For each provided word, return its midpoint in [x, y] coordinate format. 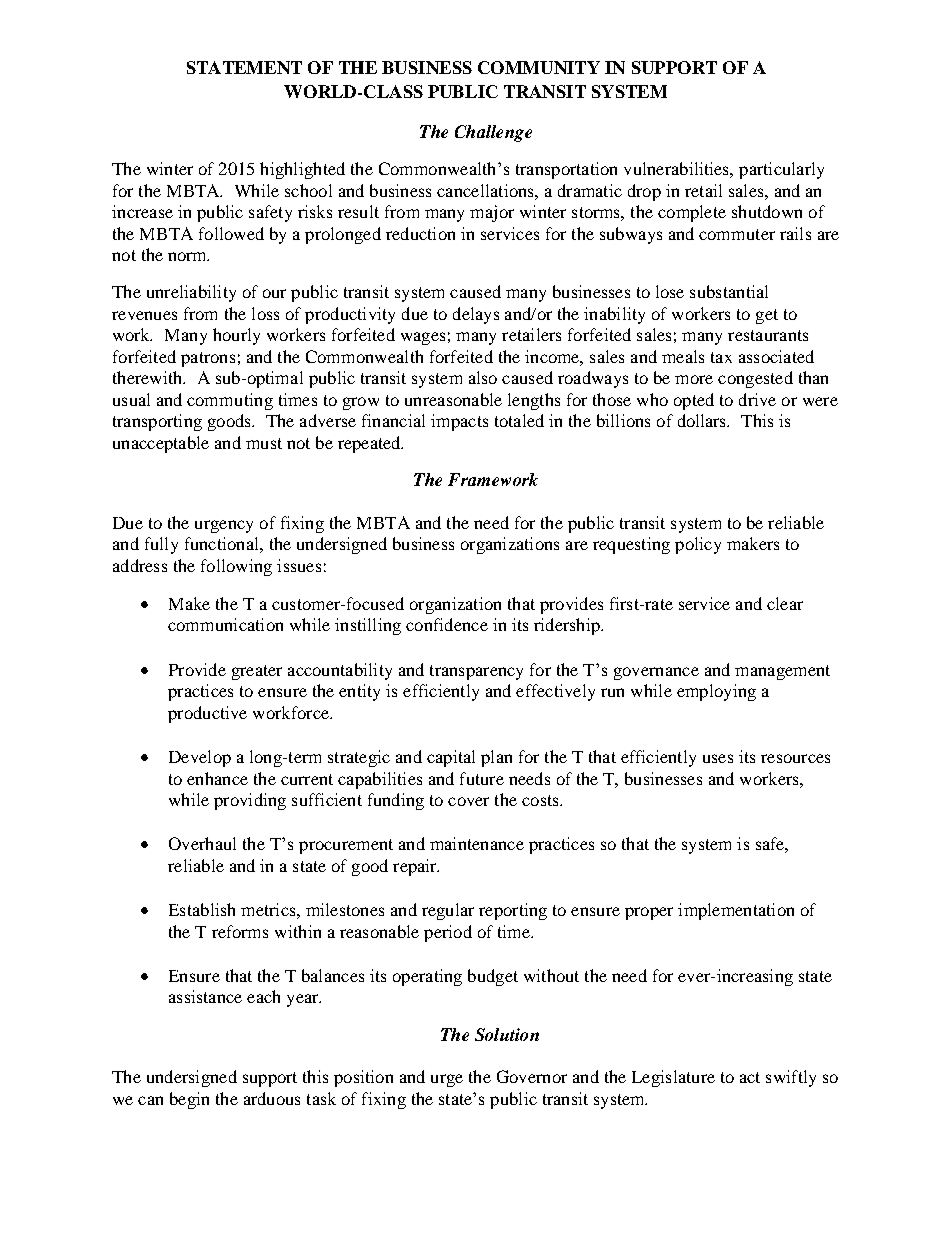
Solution [507, 1034]
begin [189, 1100]
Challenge [493, 133]
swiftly [791, 1078]
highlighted [302, 170]
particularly [781, 170]
